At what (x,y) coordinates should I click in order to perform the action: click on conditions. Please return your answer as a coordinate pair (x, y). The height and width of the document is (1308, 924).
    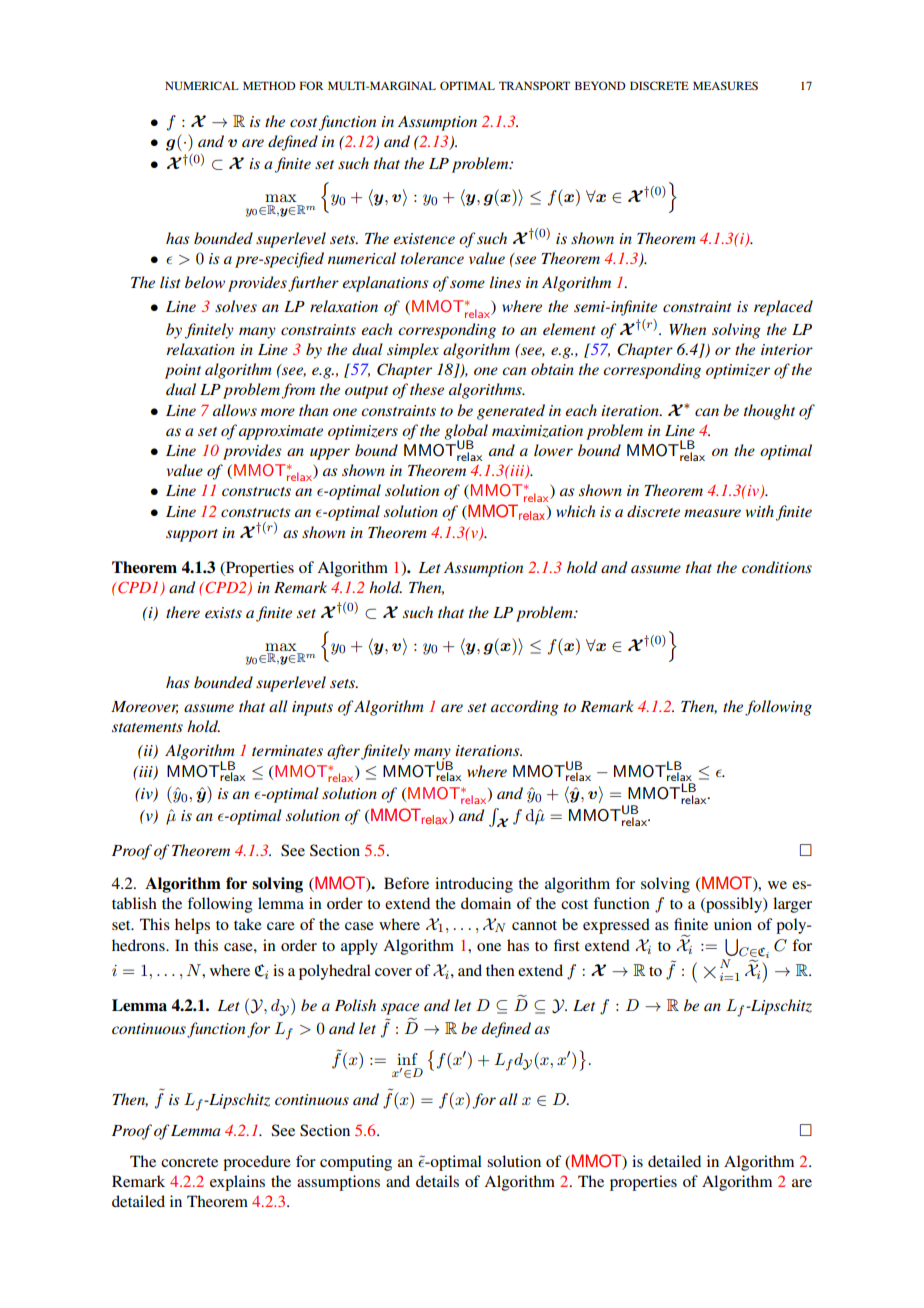
    Looking at the image, I should click on (777, 567).
